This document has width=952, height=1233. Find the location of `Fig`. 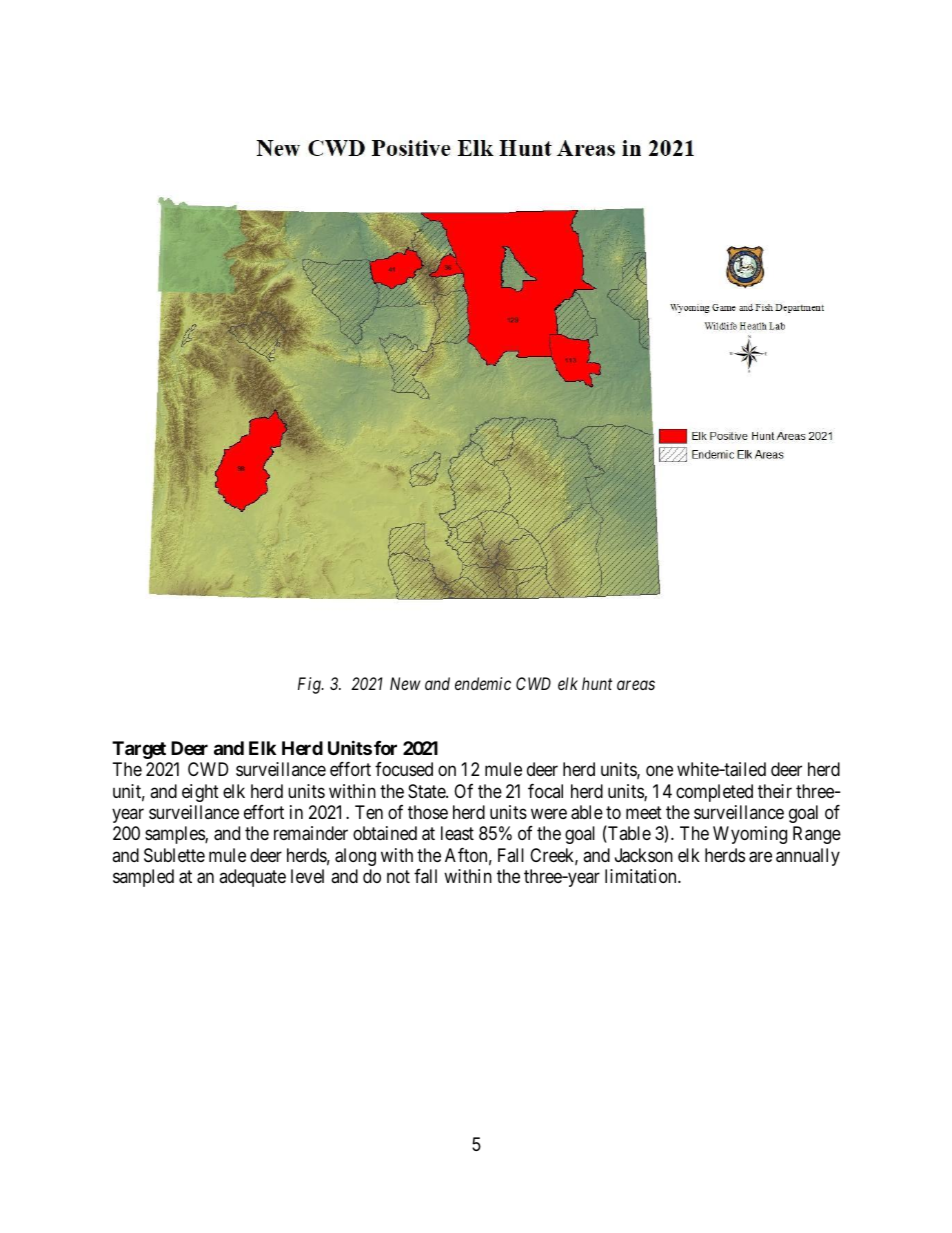

Fig is located at coordinates (310, 685).
